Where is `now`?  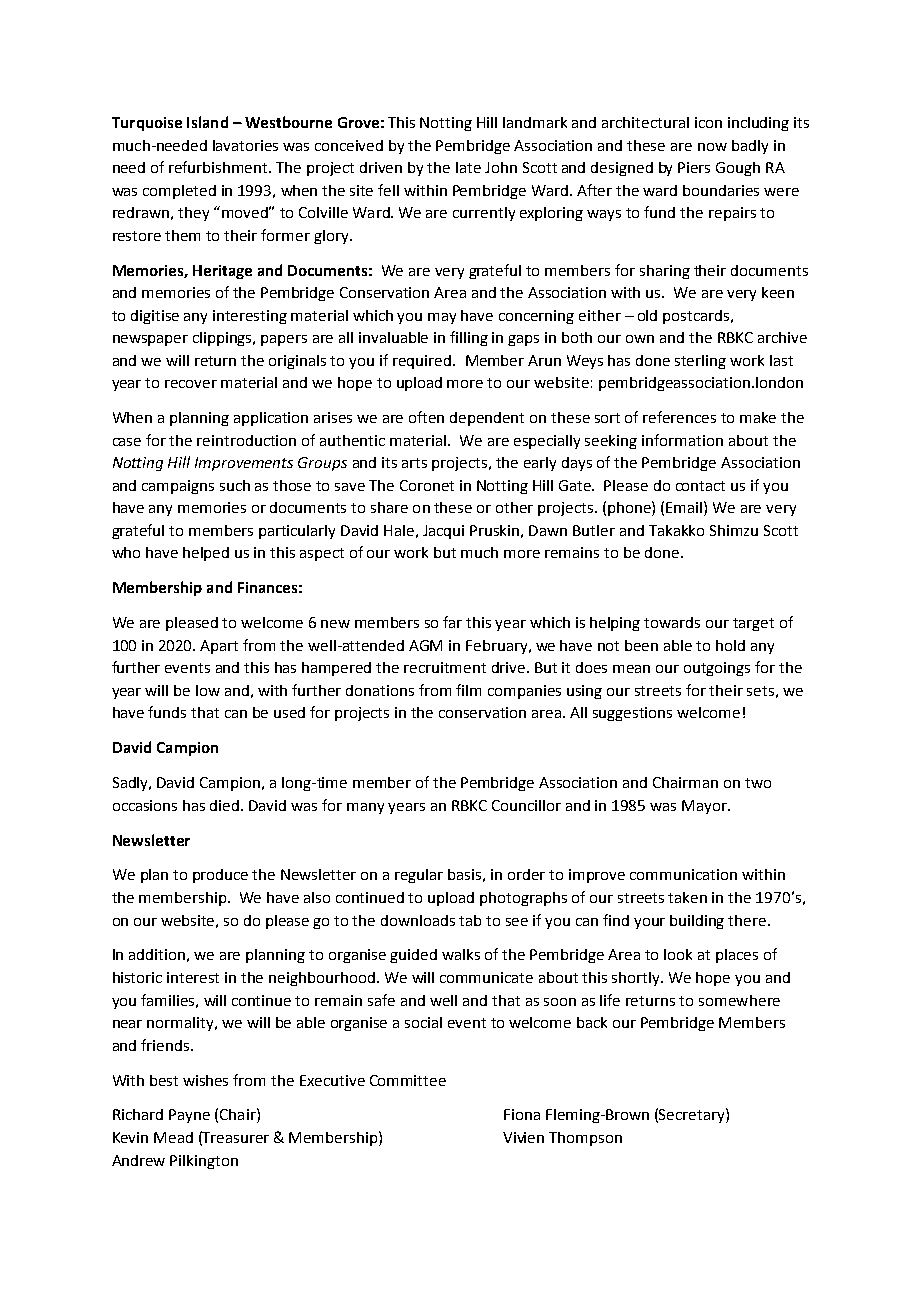
now is located at coordinates (712, 147).
